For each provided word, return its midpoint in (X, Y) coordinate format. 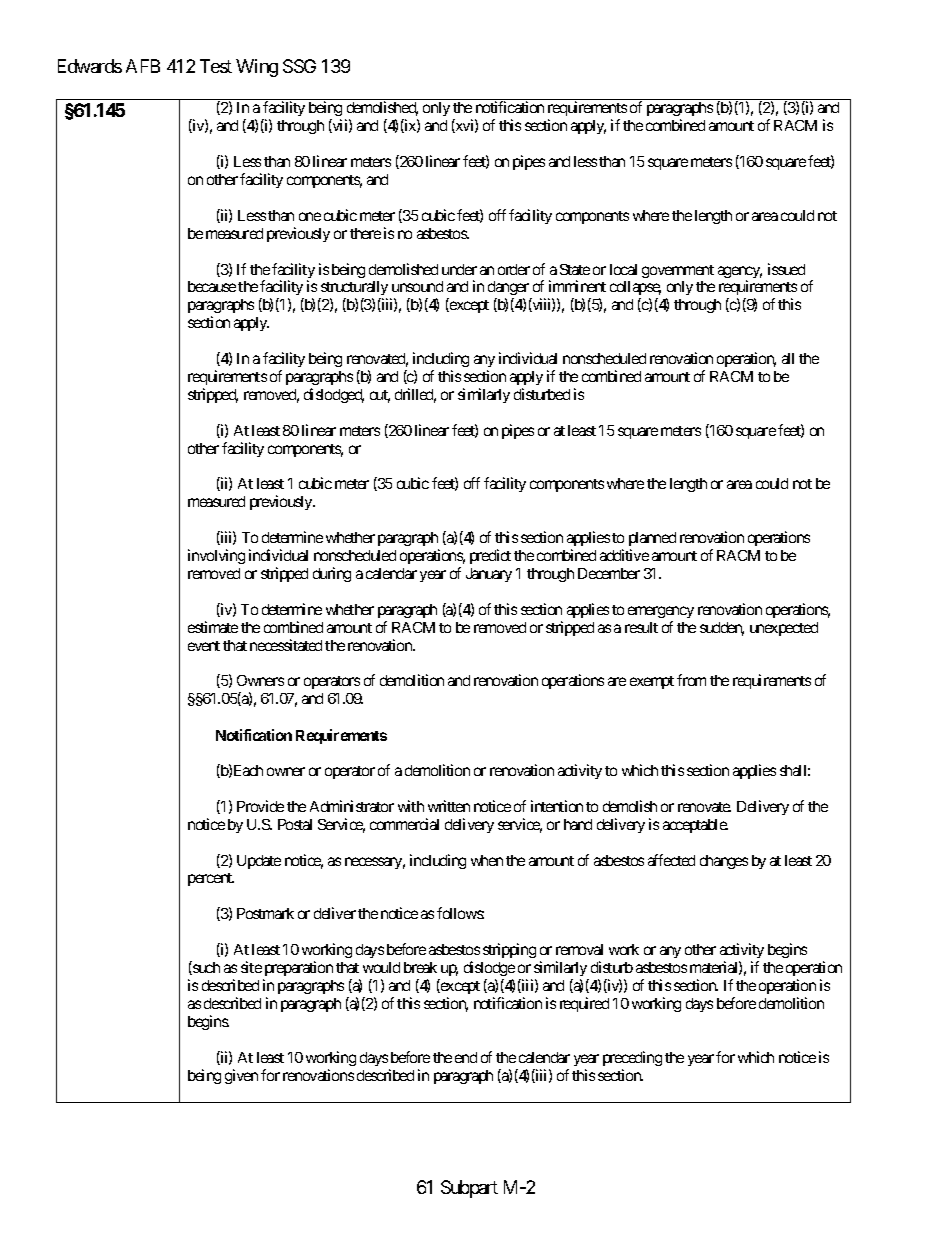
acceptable (695, 826)
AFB (143, 66)
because (212, 286)
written (449, 806)
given (241, 1076)
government (678, 271)
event (204, 646)
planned (652, 541)
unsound (417, 286)
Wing (257, 68)
